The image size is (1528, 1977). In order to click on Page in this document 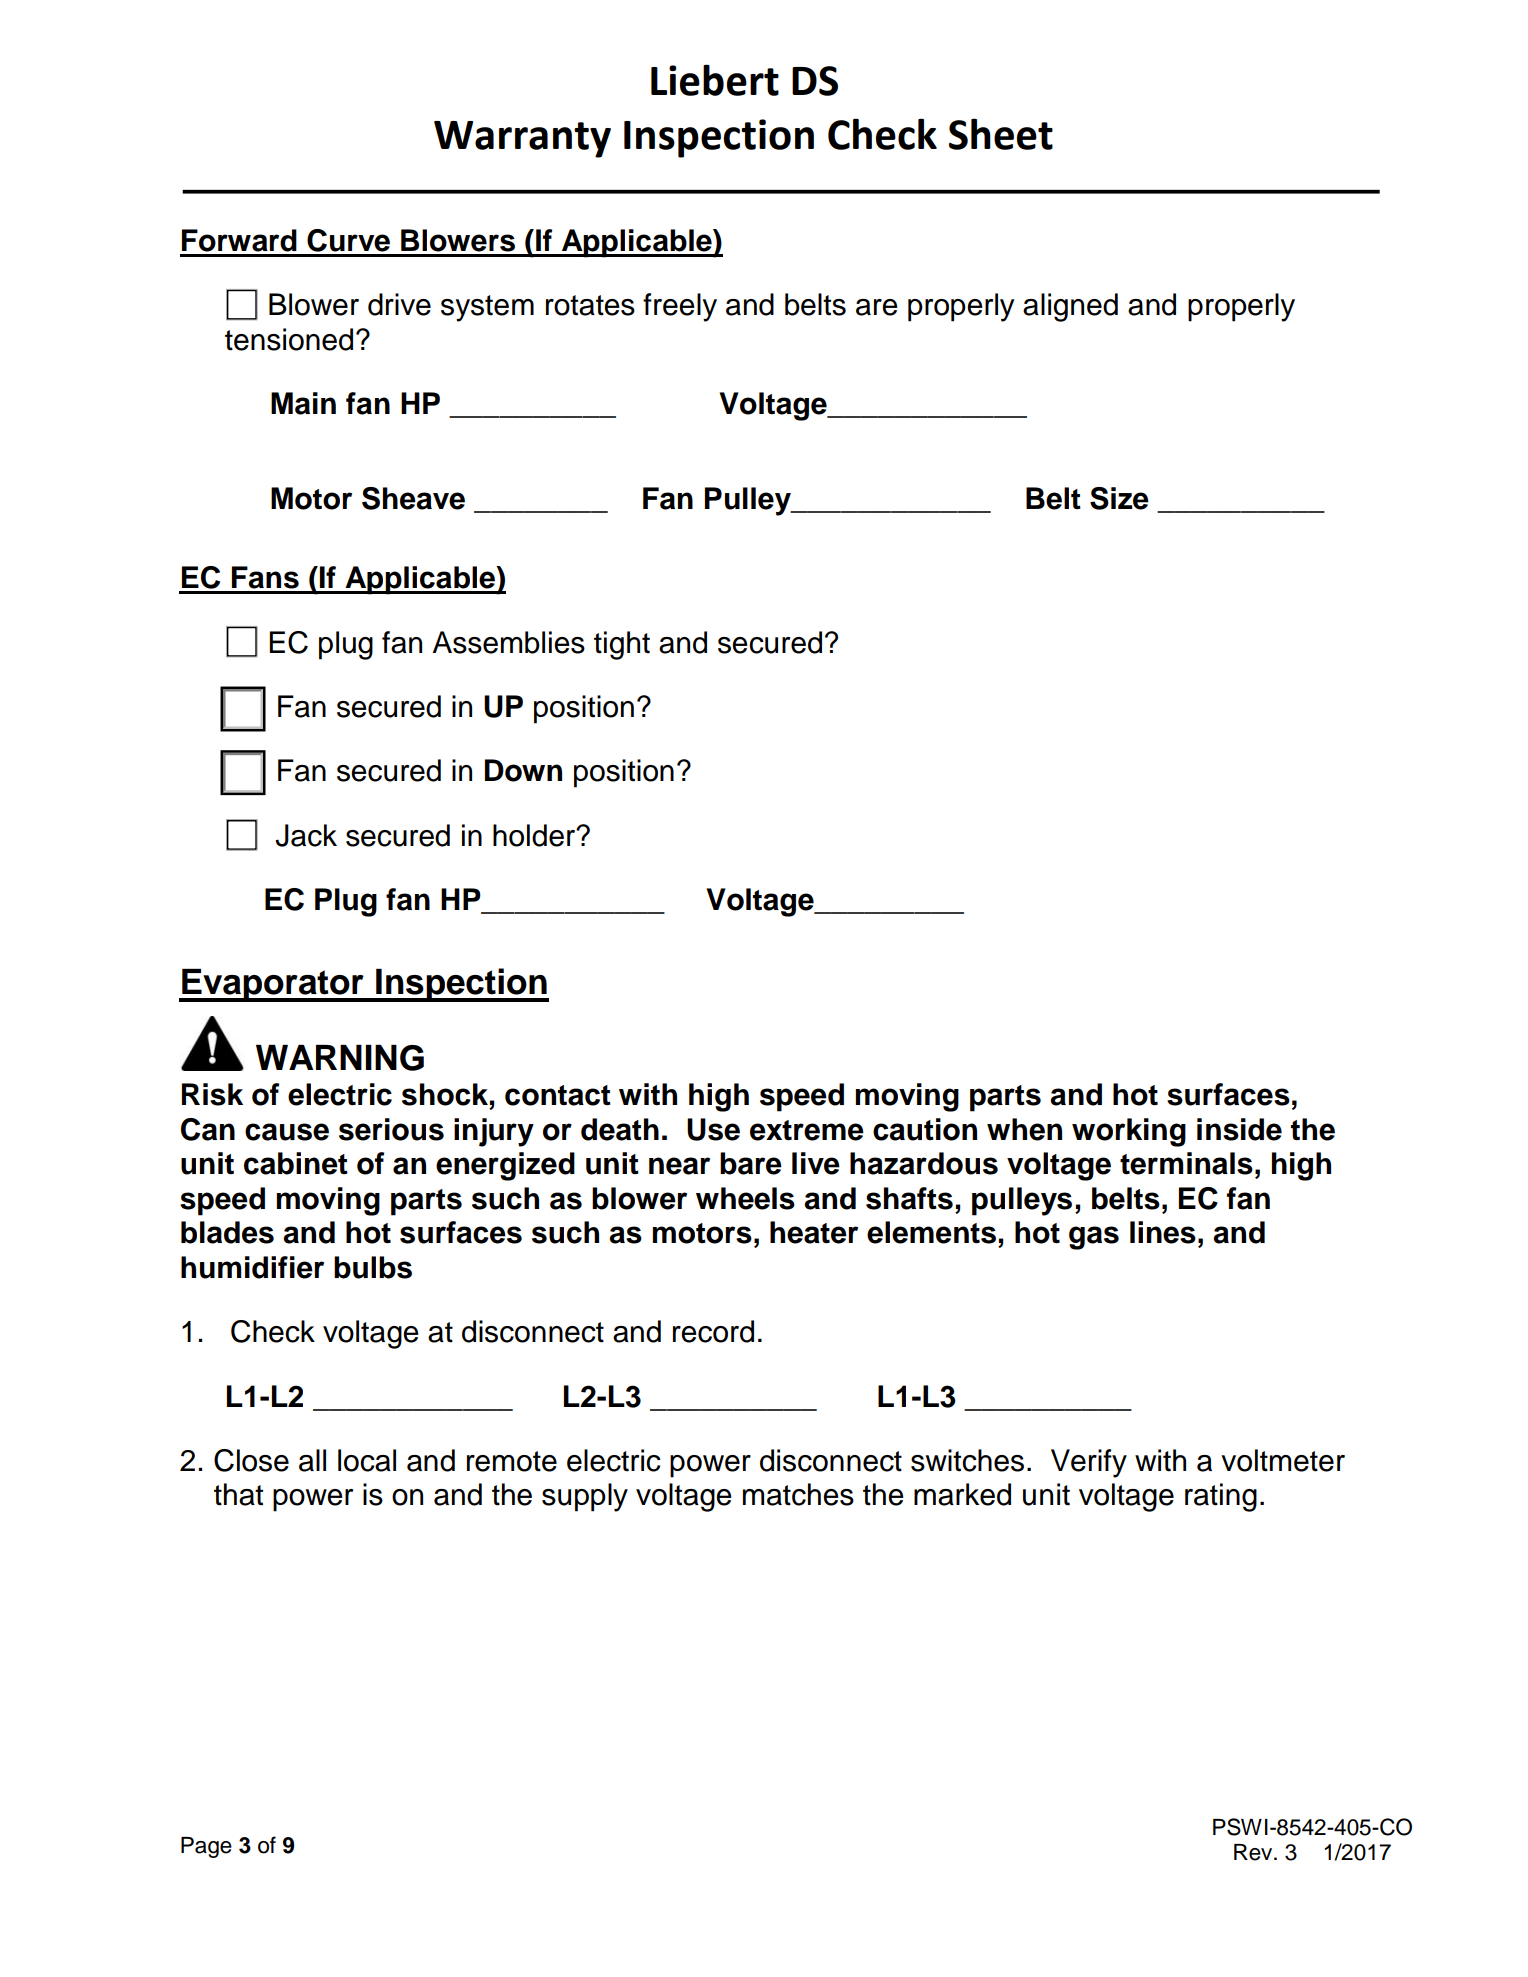, I will do `click(206, 1847)`.
